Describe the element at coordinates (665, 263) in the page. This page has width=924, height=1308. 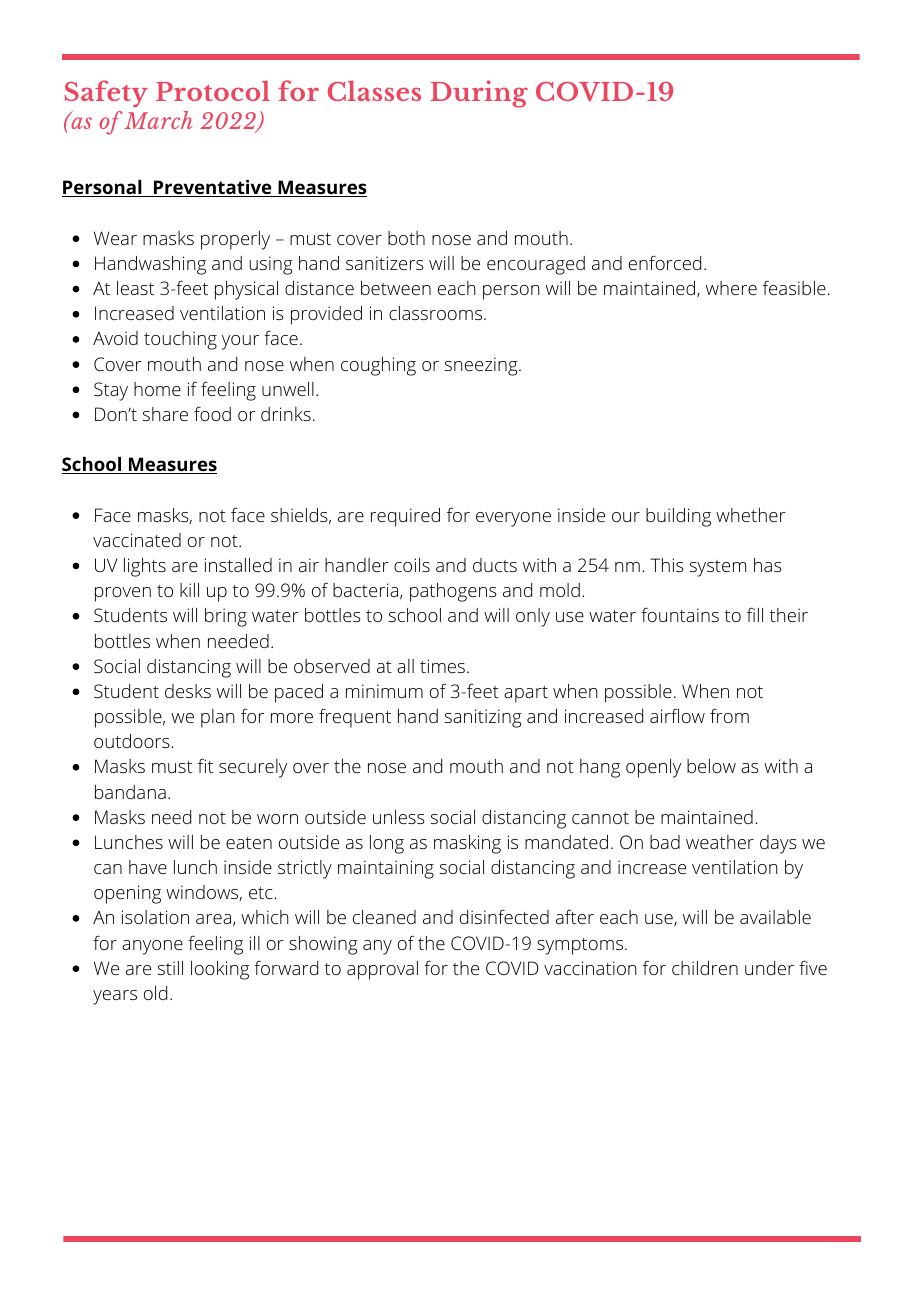
I see `enforced` at that location.
